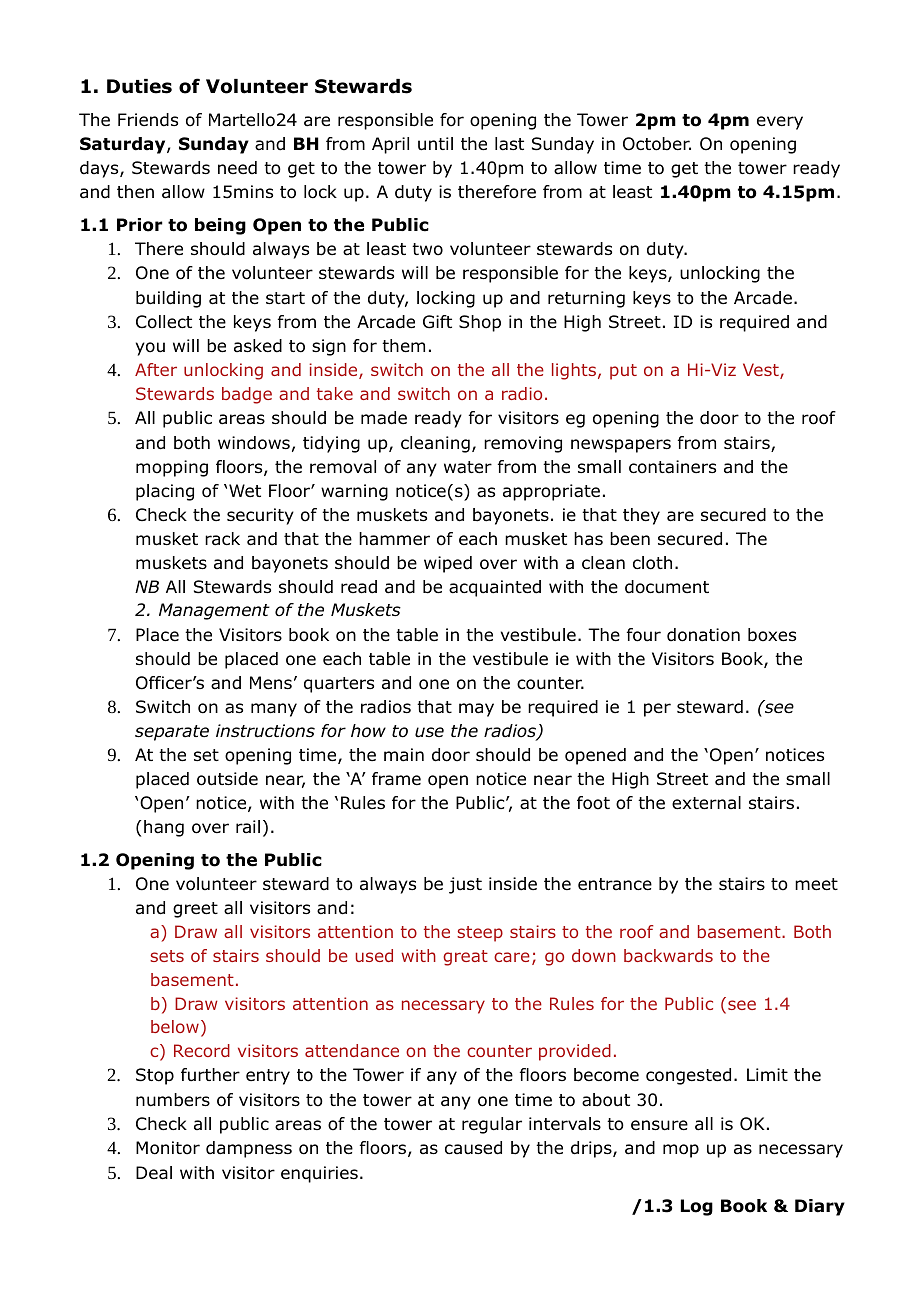 The height and width of the screenshot is (1308, 924). I want to click on Friends, so click(148, 120).
